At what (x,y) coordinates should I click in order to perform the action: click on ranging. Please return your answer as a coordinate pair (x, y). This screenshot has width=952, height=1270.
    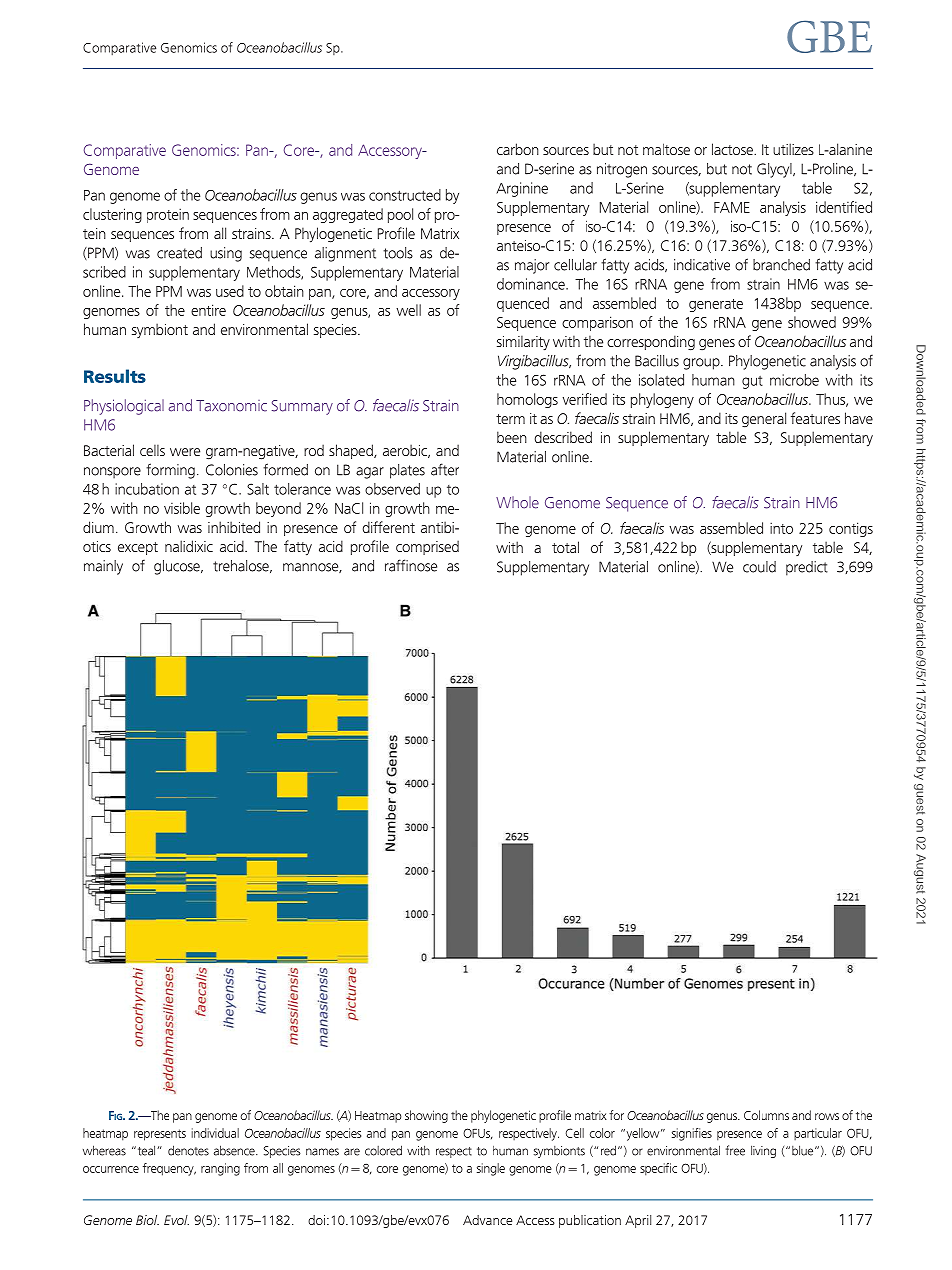
    Looking at the image, I should click on (220, 1169).
